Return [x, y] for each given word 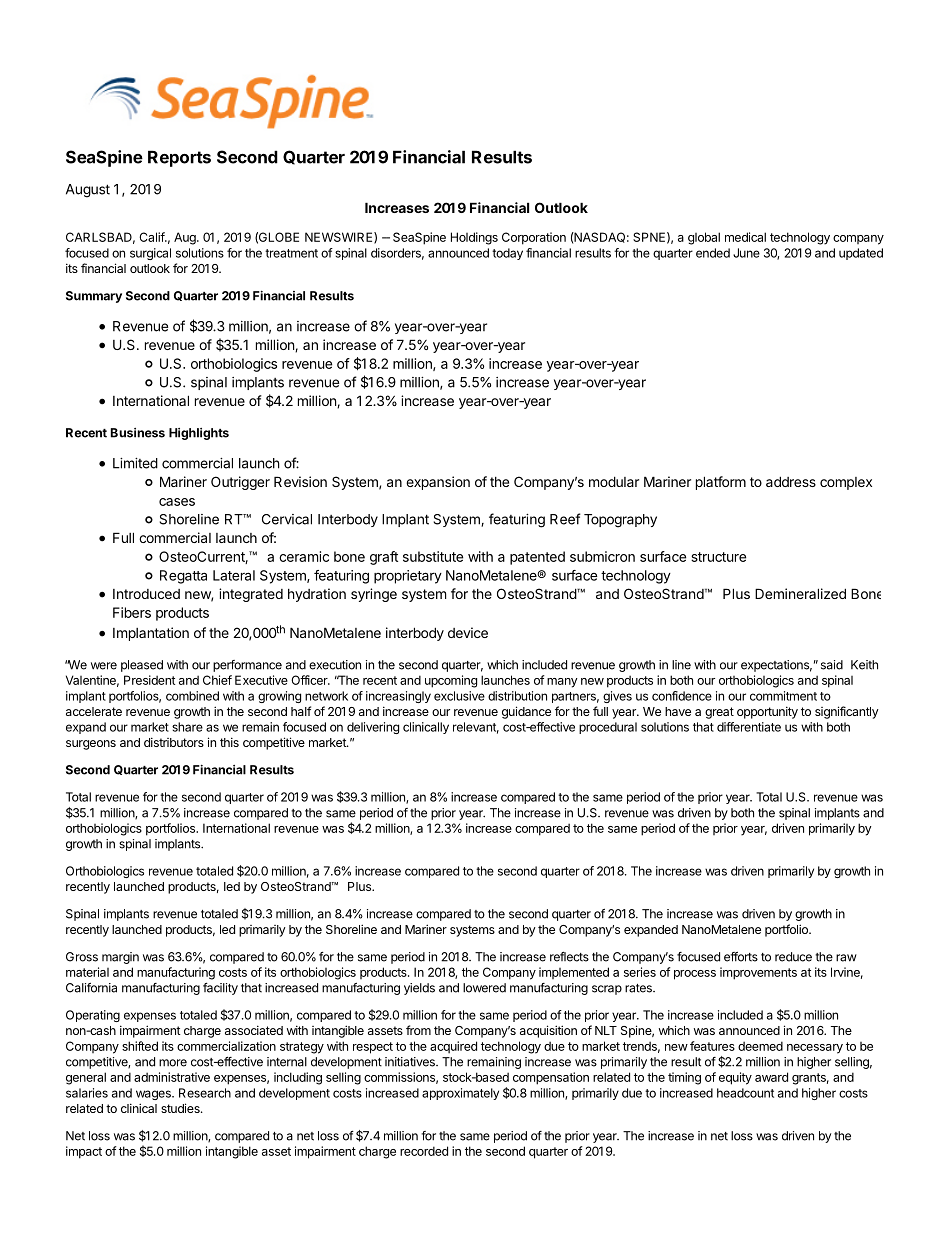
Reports [179, 158]
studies [181, 1108]
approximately [460, 1094]
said [832, 665]
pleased [142, 666]
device [468, 632]
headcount [745, 1093]
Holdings [474, 238]
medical [745, 237]
